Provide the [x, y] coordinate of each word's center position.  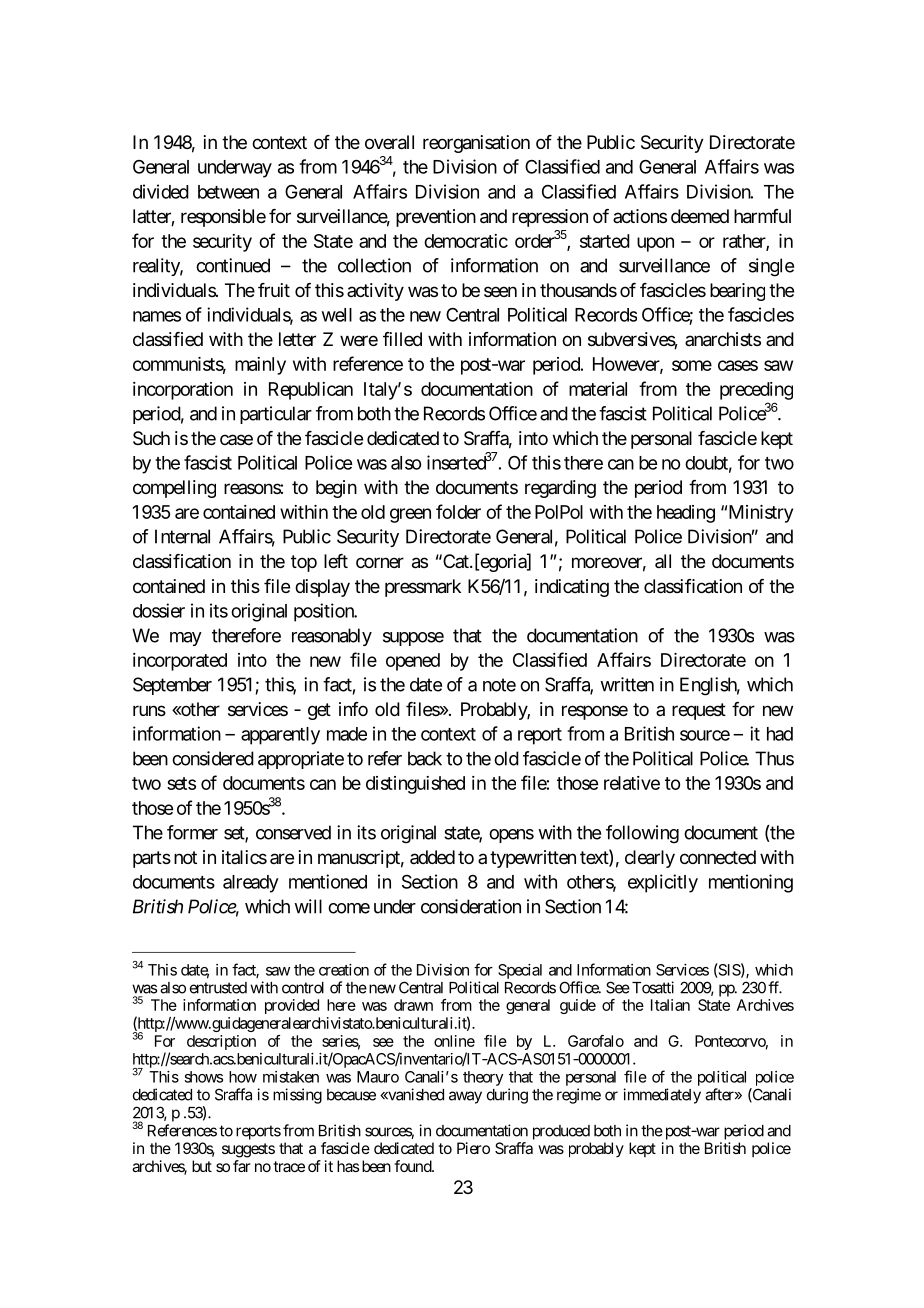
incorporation [183, 391]
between [228, 192]
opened [413, 662]
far [242, 1166]
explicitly [663, 883]
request [699, 711]
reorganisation [476, 144]
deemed [700, 216]
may [186, 639]
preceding [756, 391]
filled [402, 339]
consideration [471, 906]
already [251, 884]
